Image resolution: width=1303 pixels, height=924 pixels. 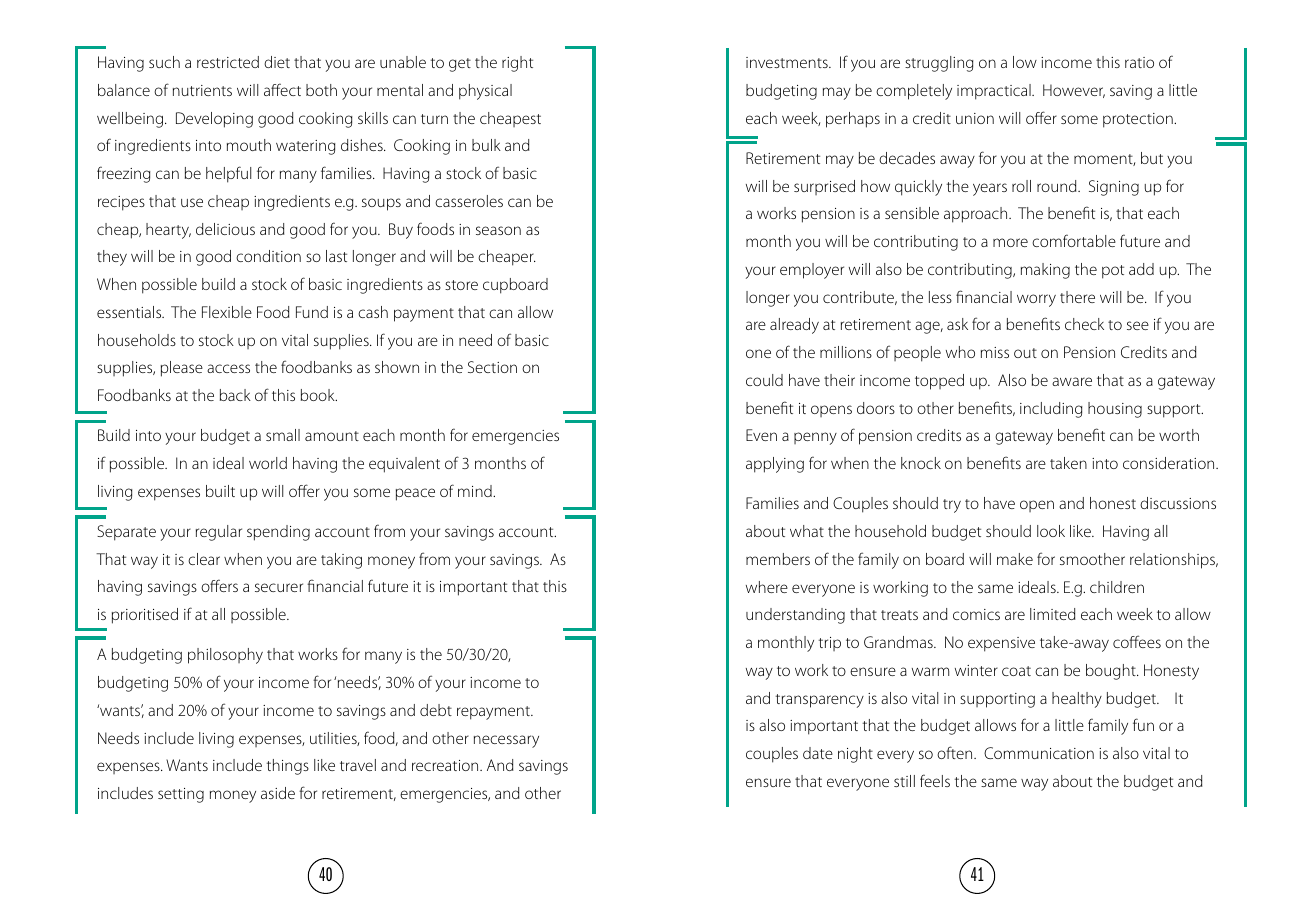 What do you see at coordinates (145, 616) in the screenshot?
I see `prioritised` at bounding box center [145, 616].
